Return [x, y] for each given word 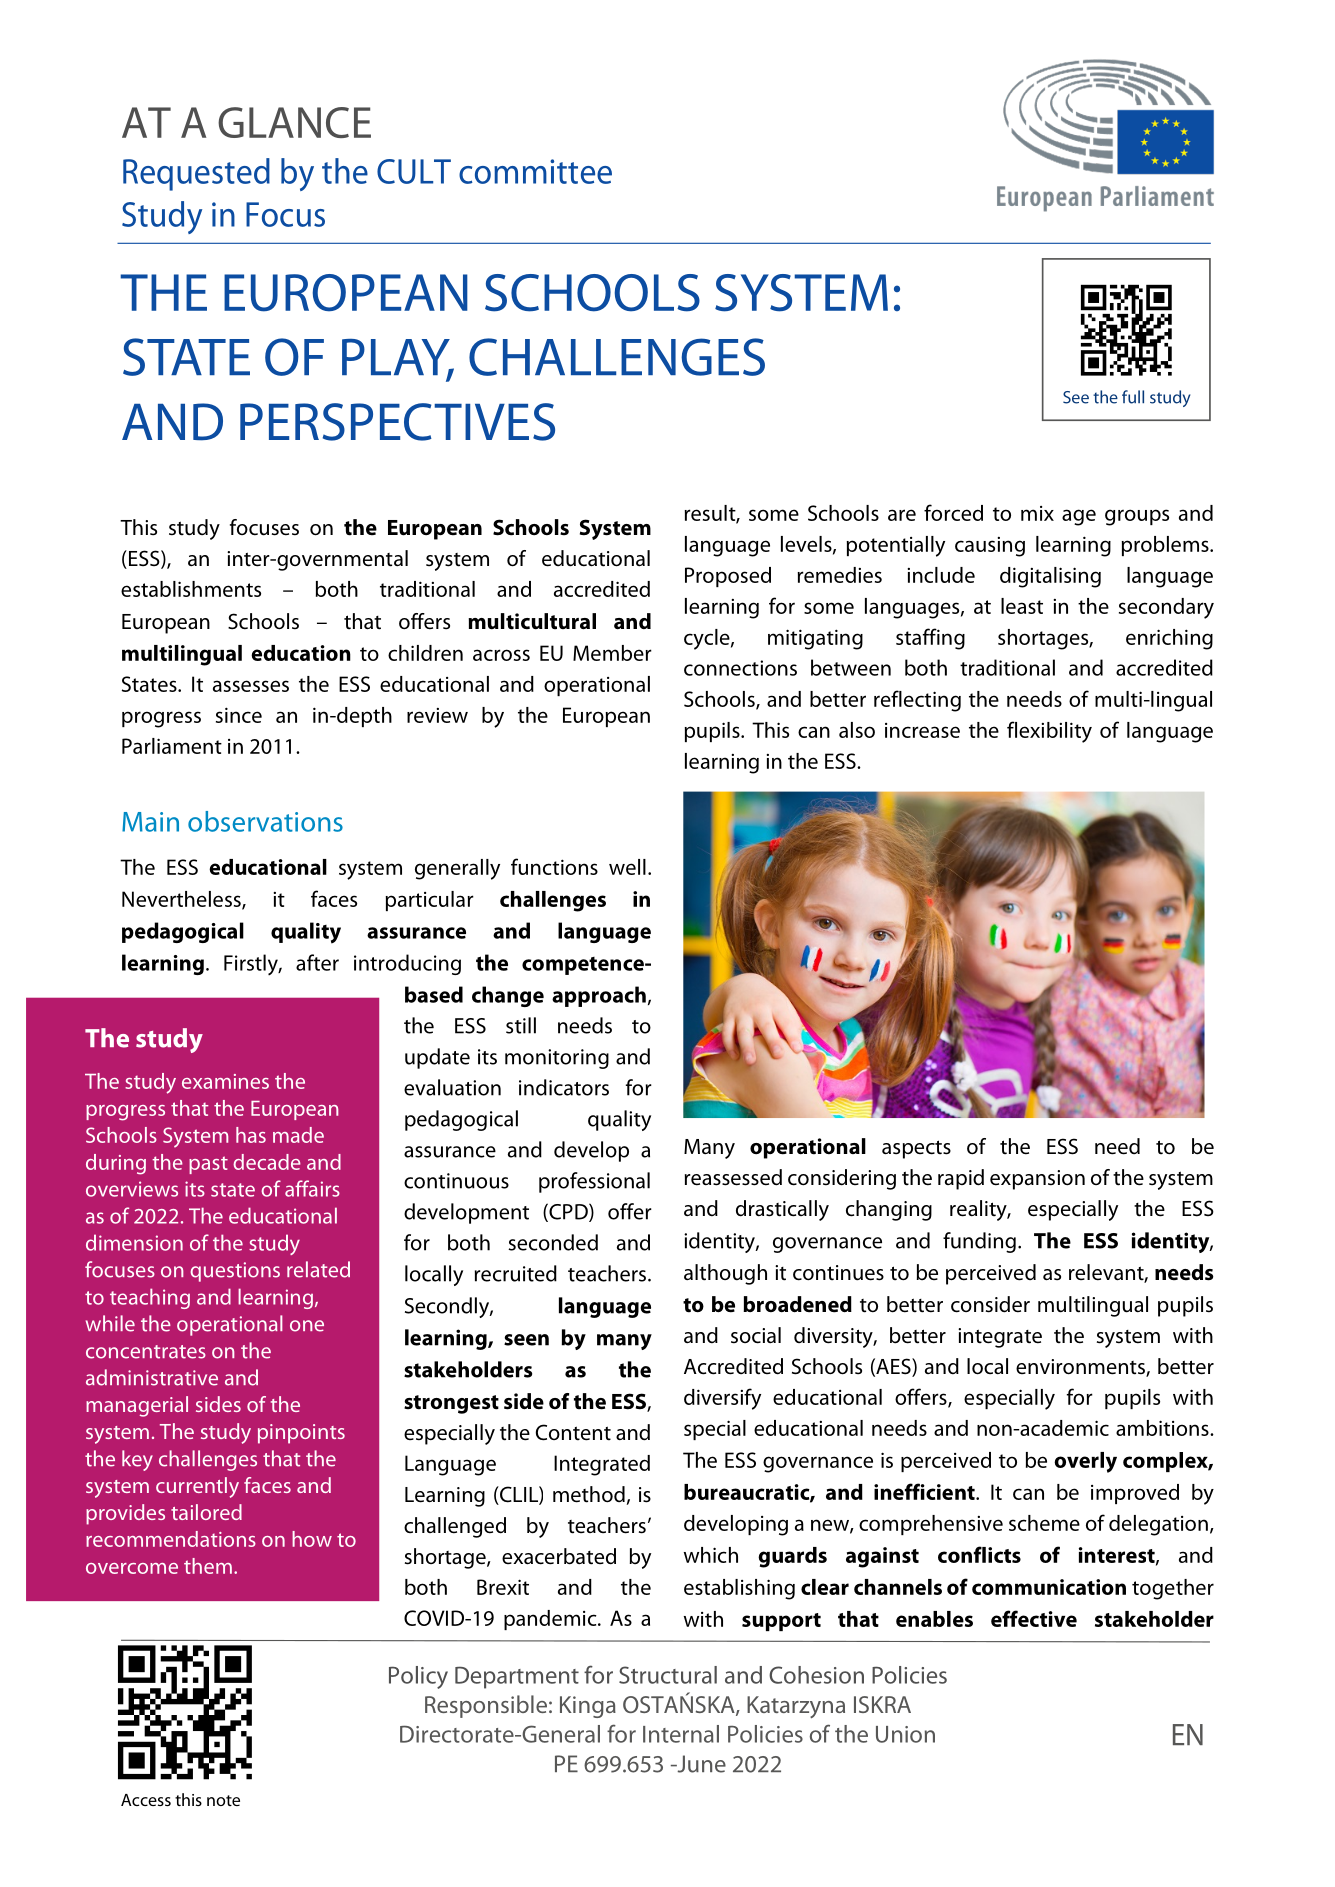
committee [535, 171]
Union [905, 1734]
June [700, 1764]
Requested [196, 174]
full [1133, 397]
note [223, 1800]
